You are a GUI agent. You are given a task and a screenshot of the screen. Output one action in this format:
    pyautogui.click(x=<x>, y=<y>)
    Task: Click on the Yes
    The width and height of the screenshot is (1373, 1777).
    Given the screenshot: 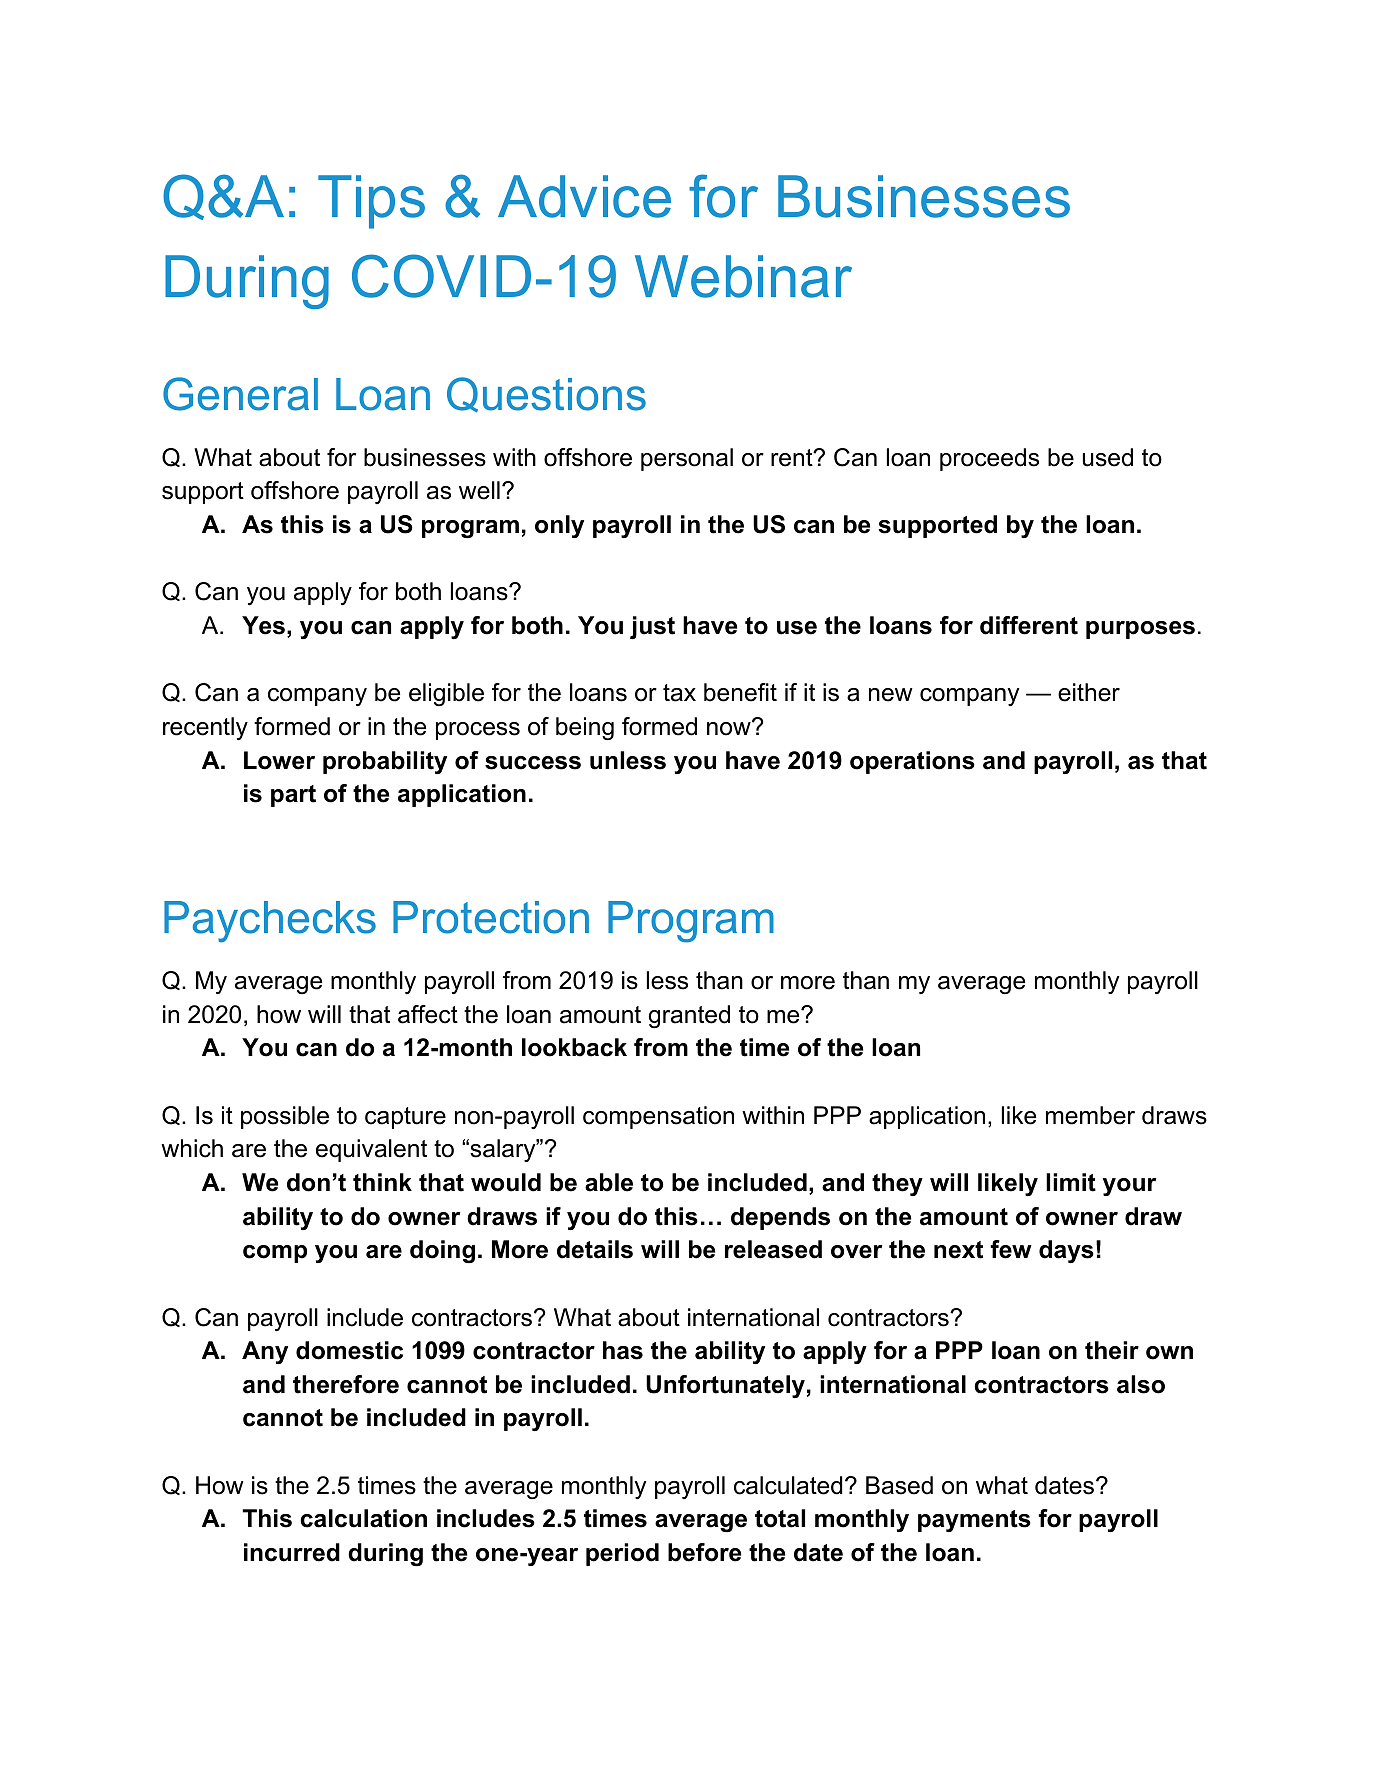 What is the action you would take?
    pyautogui.click(x=263, y=625)
